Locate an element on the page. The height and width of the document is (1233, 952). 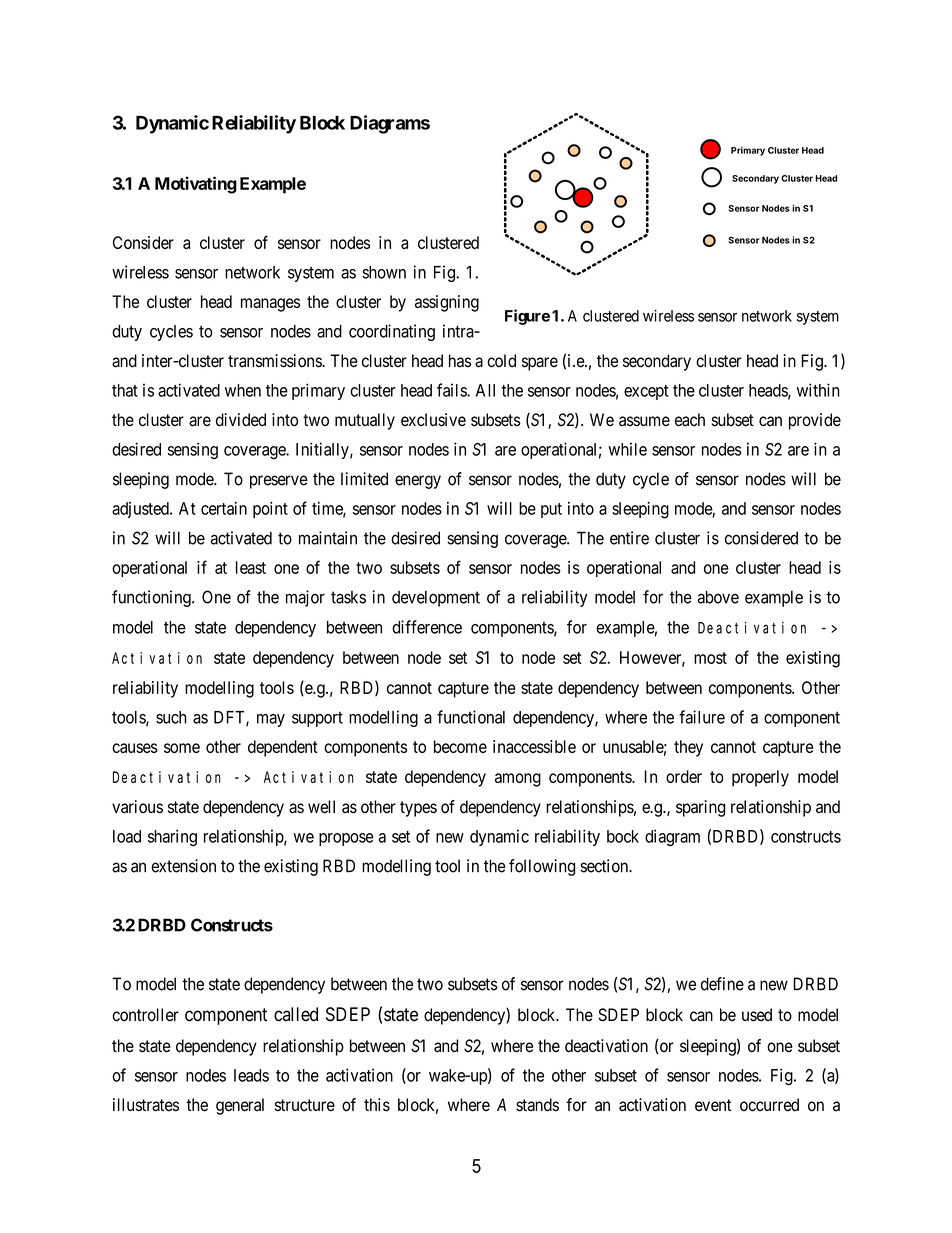
manages is located at coordinates (270, 305).
